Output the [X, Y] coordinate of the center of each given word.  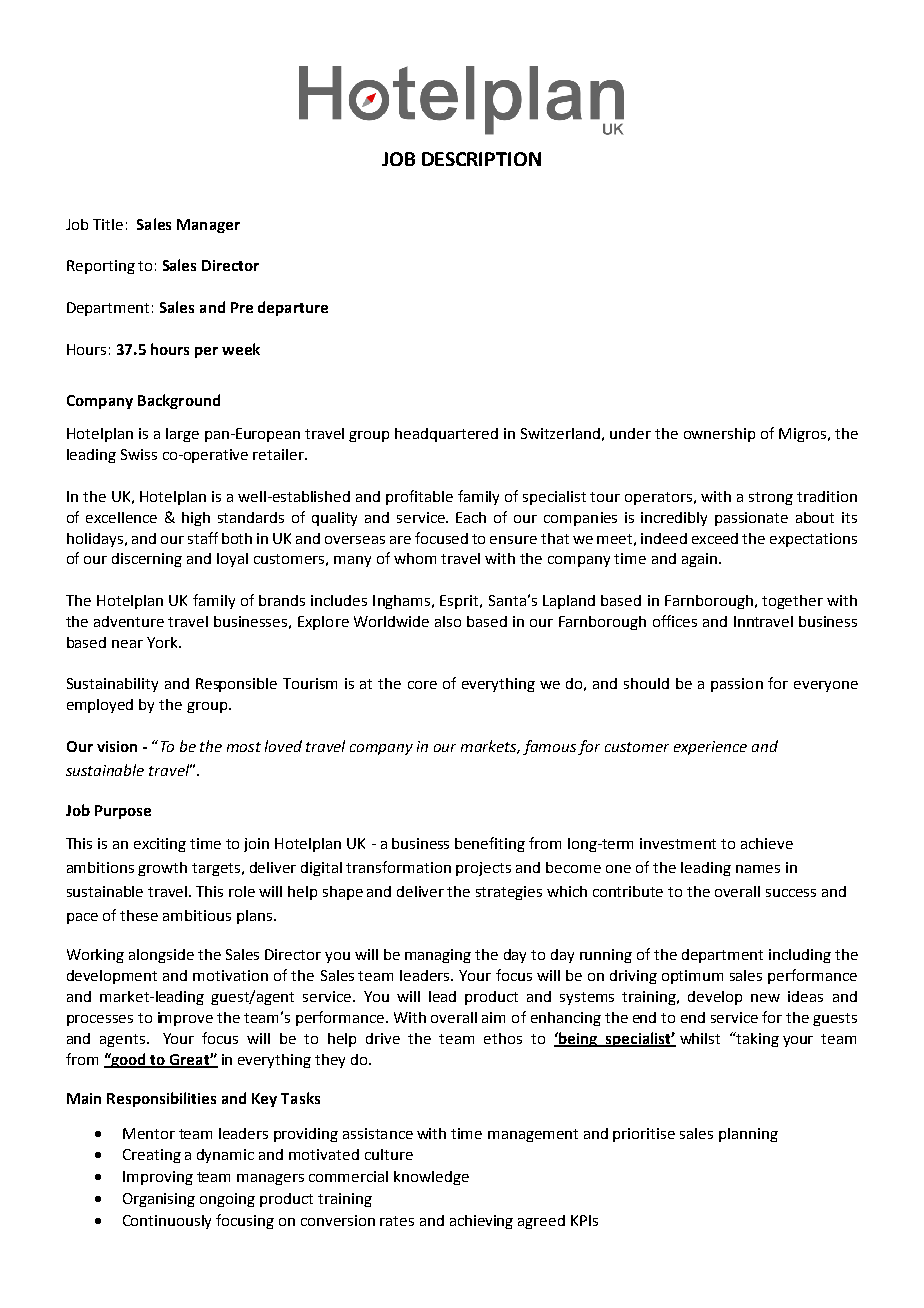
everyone [826, 686]
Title [108, 224]
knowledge [431, 1178]
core [422, 685]
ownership [719, 435]
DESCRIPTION [481, 159]
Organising [159, 1200]
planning [748, 1135]
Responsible [236, 685]
